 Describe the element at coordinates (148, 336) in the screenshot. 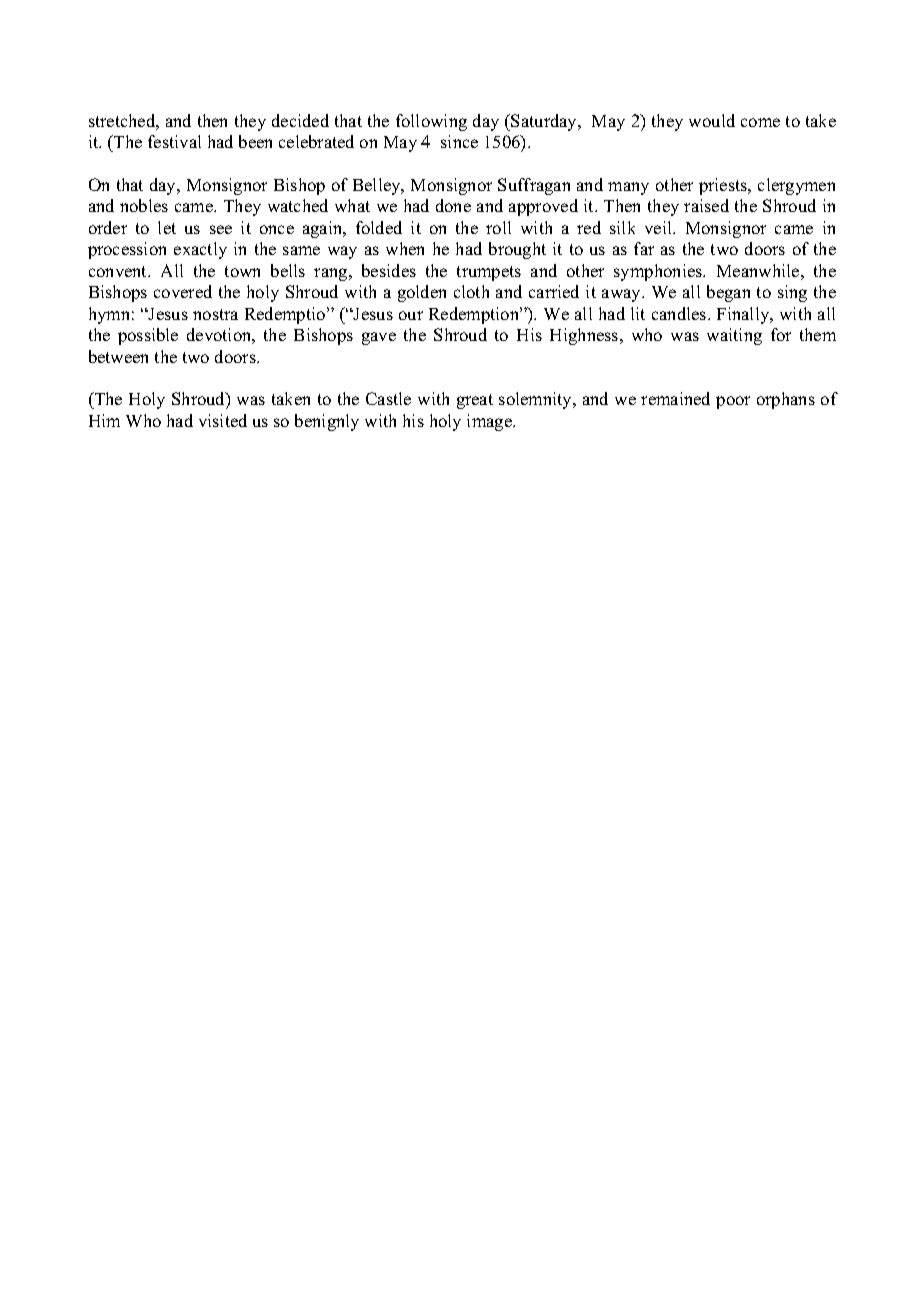

I see `possible` at that location.
